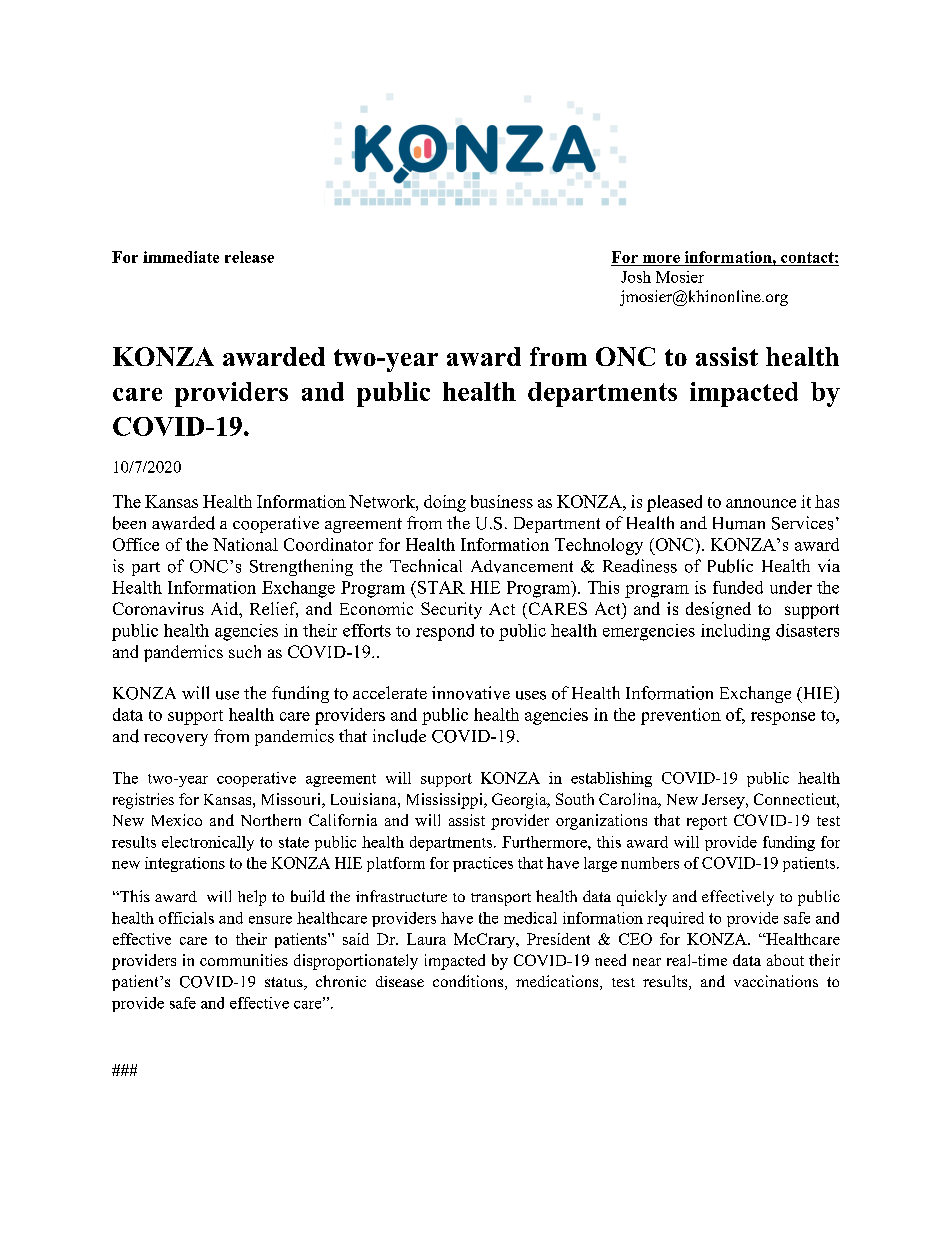 The height and width of the document is (1233, 952). Describe the element at coordinates (244, 960) in the document. I see `communities` at that location.
